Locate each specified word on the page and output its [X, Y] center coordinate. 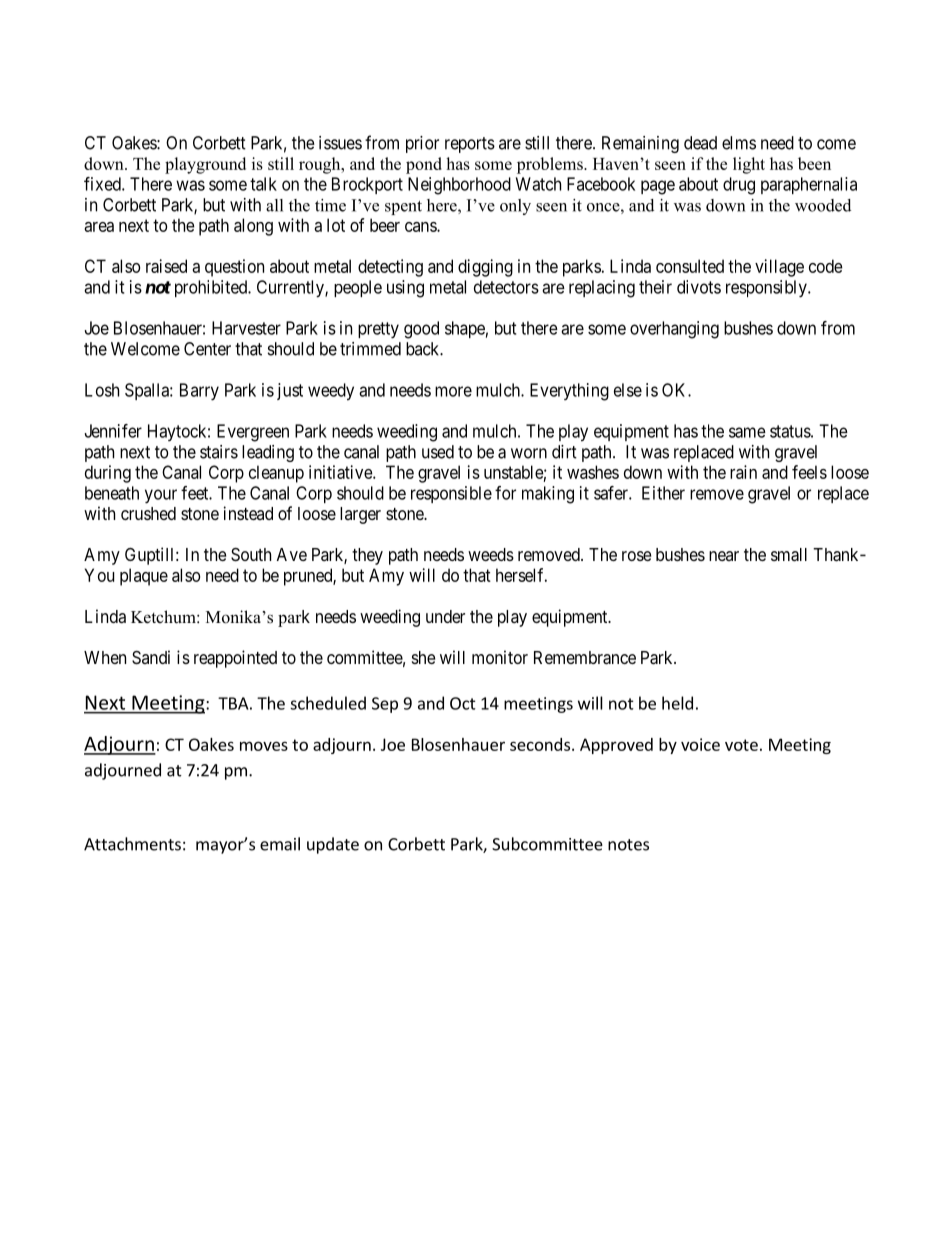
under [445, 616]
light [749, 165]
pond [424, 165]
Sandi [151, 657]
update [333, 845]
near [724, 556]
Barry [199, 392]
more [453, 391]
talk [263, 184]
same [747, 432]
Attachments [132, 844]
